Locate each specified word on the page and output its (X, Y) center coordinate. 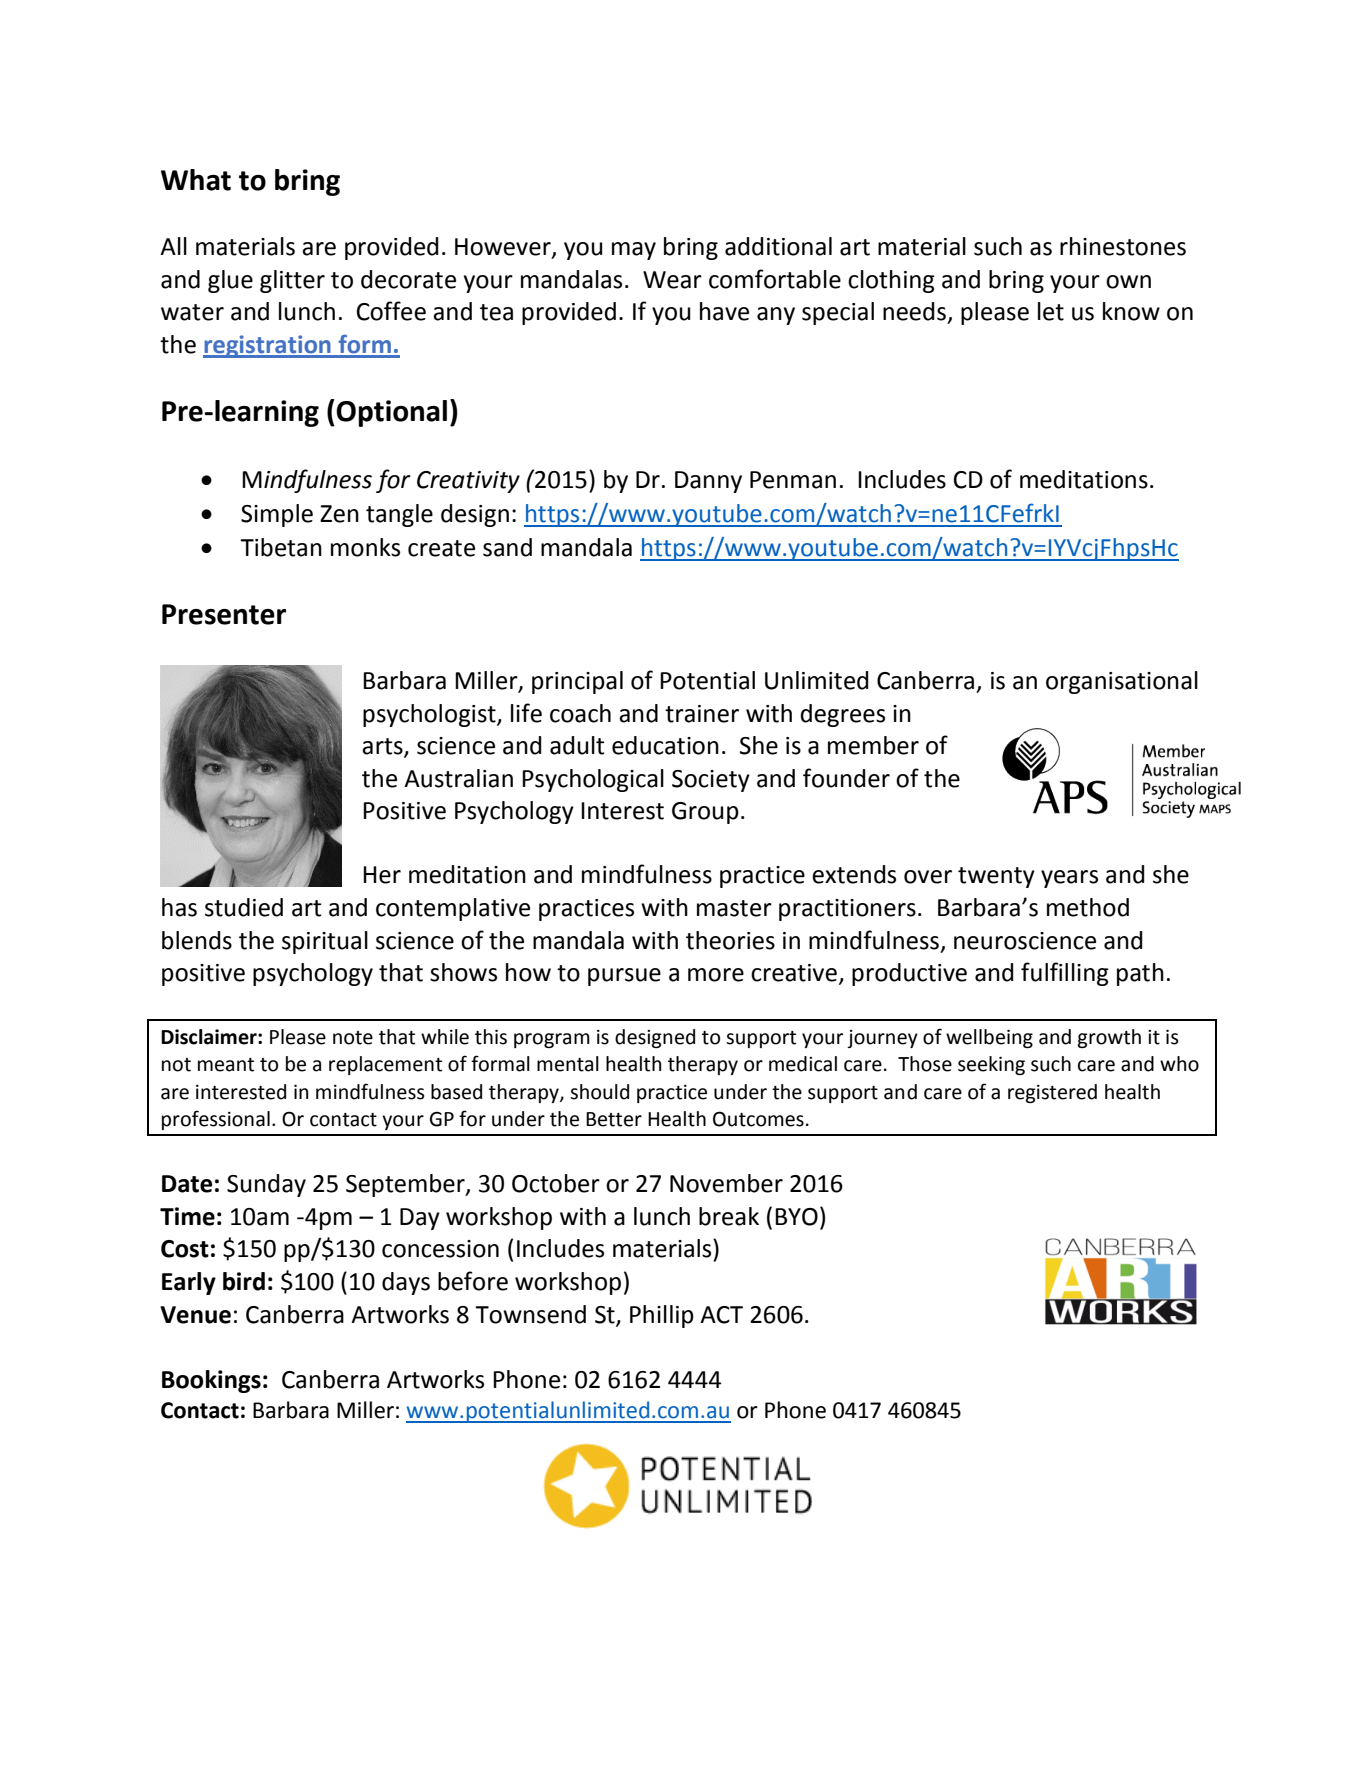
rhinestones (1123, 246)
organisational (1122, 682)
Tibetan (281, 547)
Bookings (211, 1381)
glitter (292, 281)
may (634, 251)
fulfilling (1065, 974)
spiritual (325, 942)
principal (577, 682)
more (716, 975)
